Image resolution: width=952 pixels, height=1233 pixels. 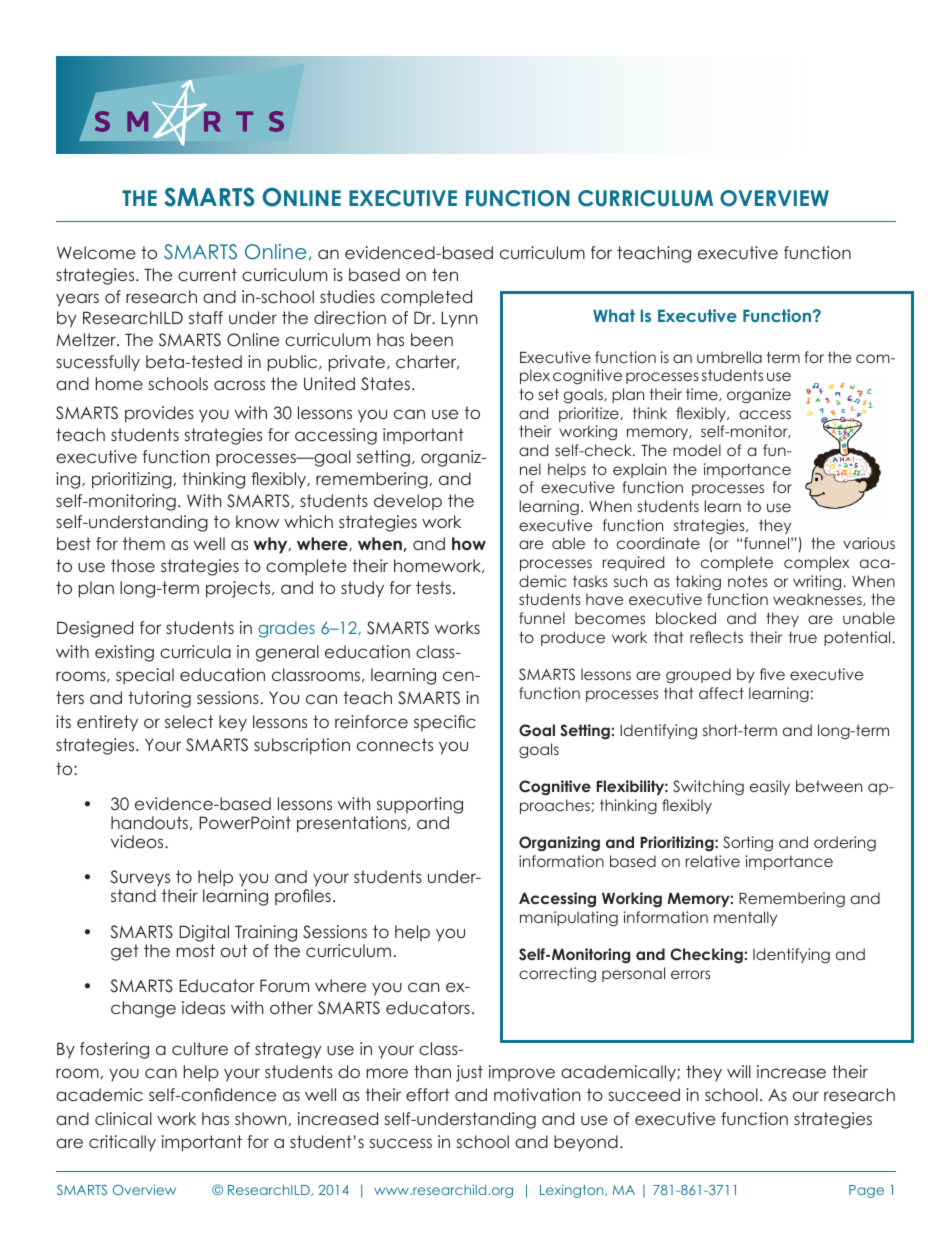 What do you see at coordinates (614, 315) in the screenshot?
I see `What` at bounding box center [614, 315].
